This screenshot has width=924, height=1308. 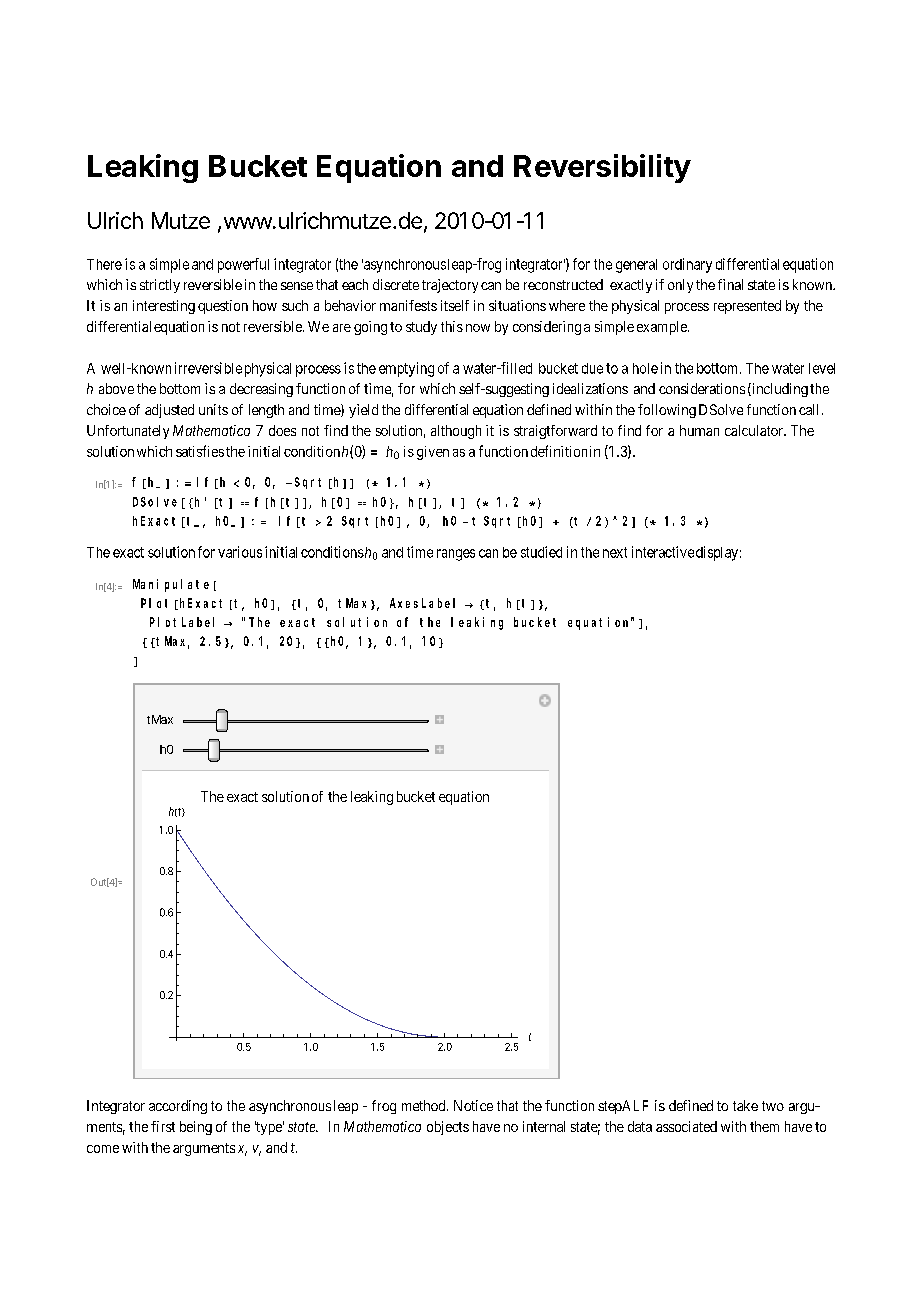 I want to click on satisfies, so click(x=200, y=451).
